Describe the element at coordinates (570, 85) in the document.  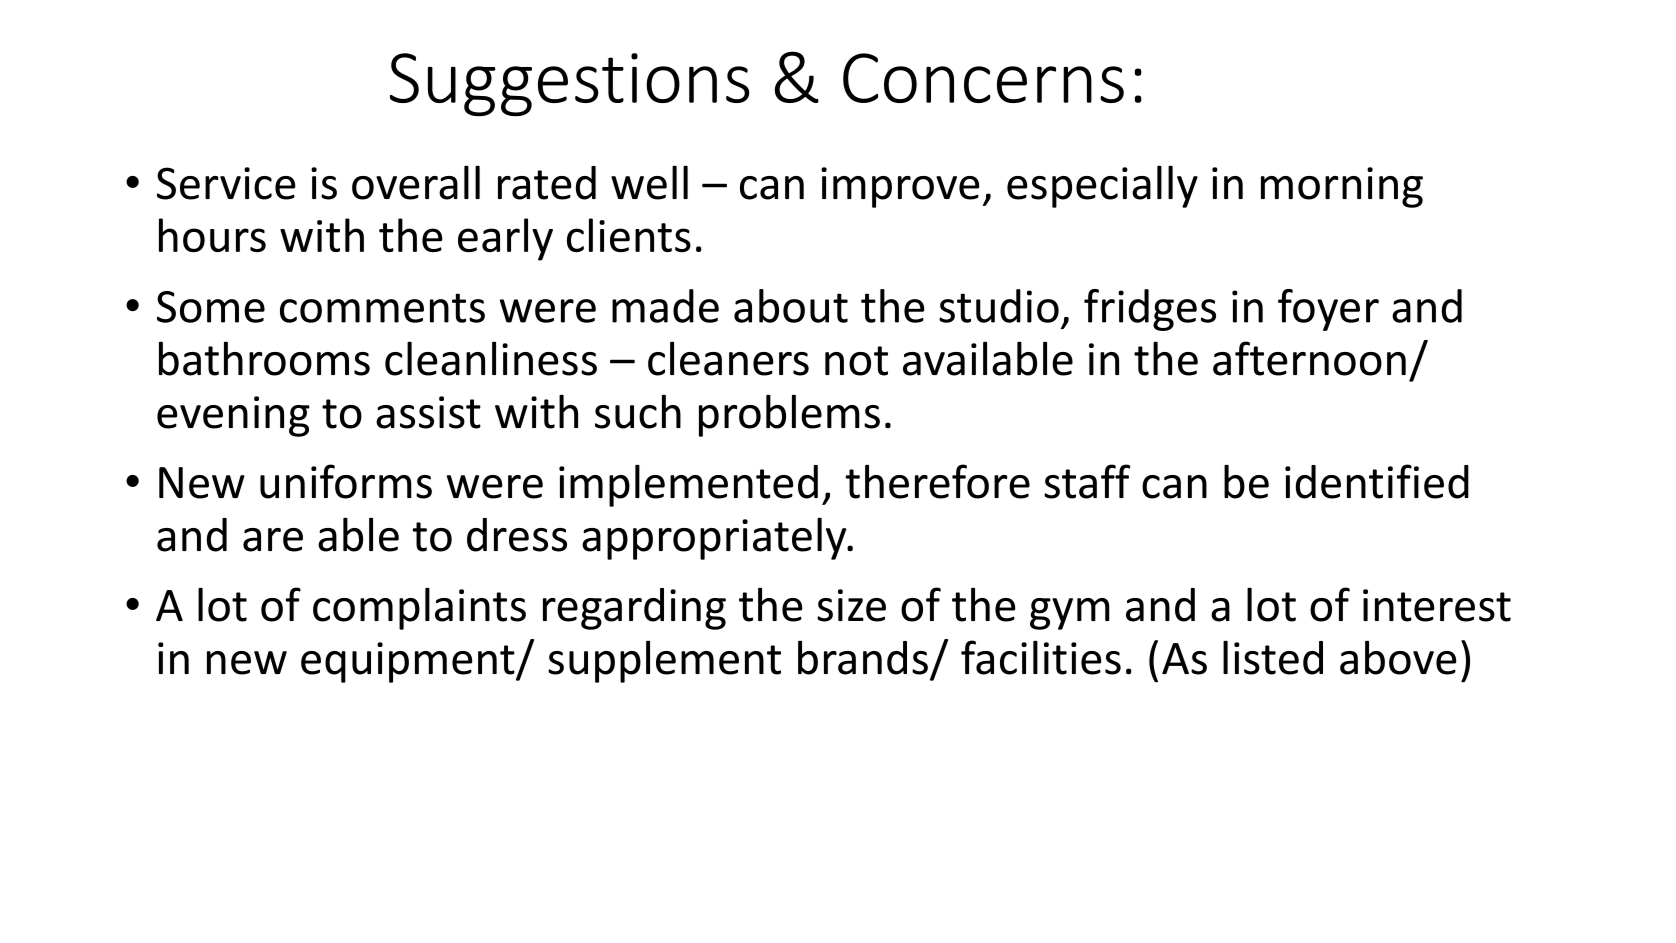
I see `Suggestions` at that location.
